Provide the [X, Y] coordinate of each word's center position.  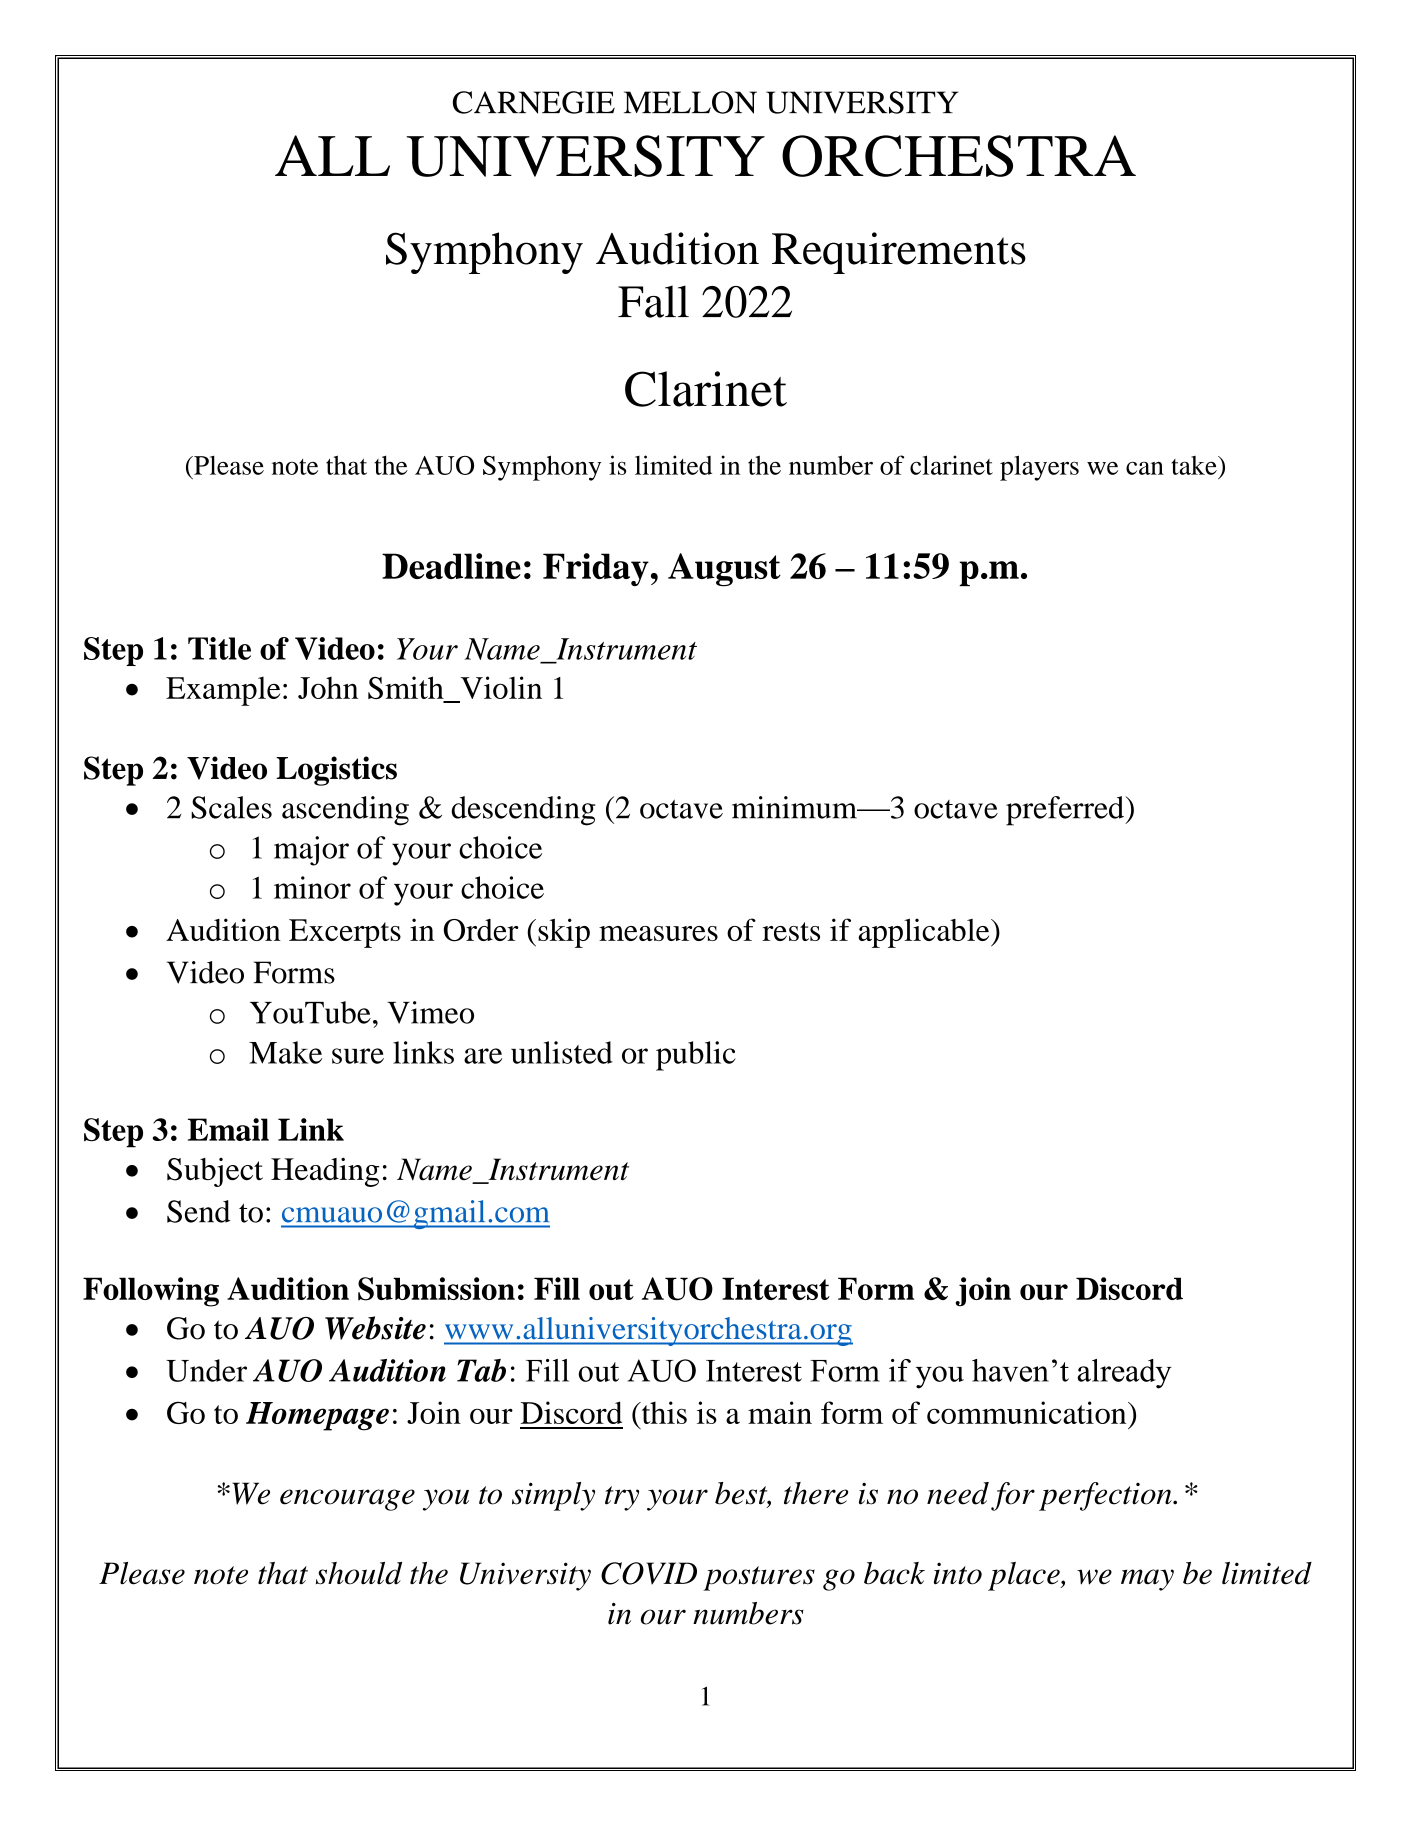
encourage [347, 1500]
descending [523, 811]
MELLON [690, 102]
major [311, 851]
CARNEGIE [534, 102]
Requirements [899, 253]
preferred [1066, 811]
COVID [649, 1573]
